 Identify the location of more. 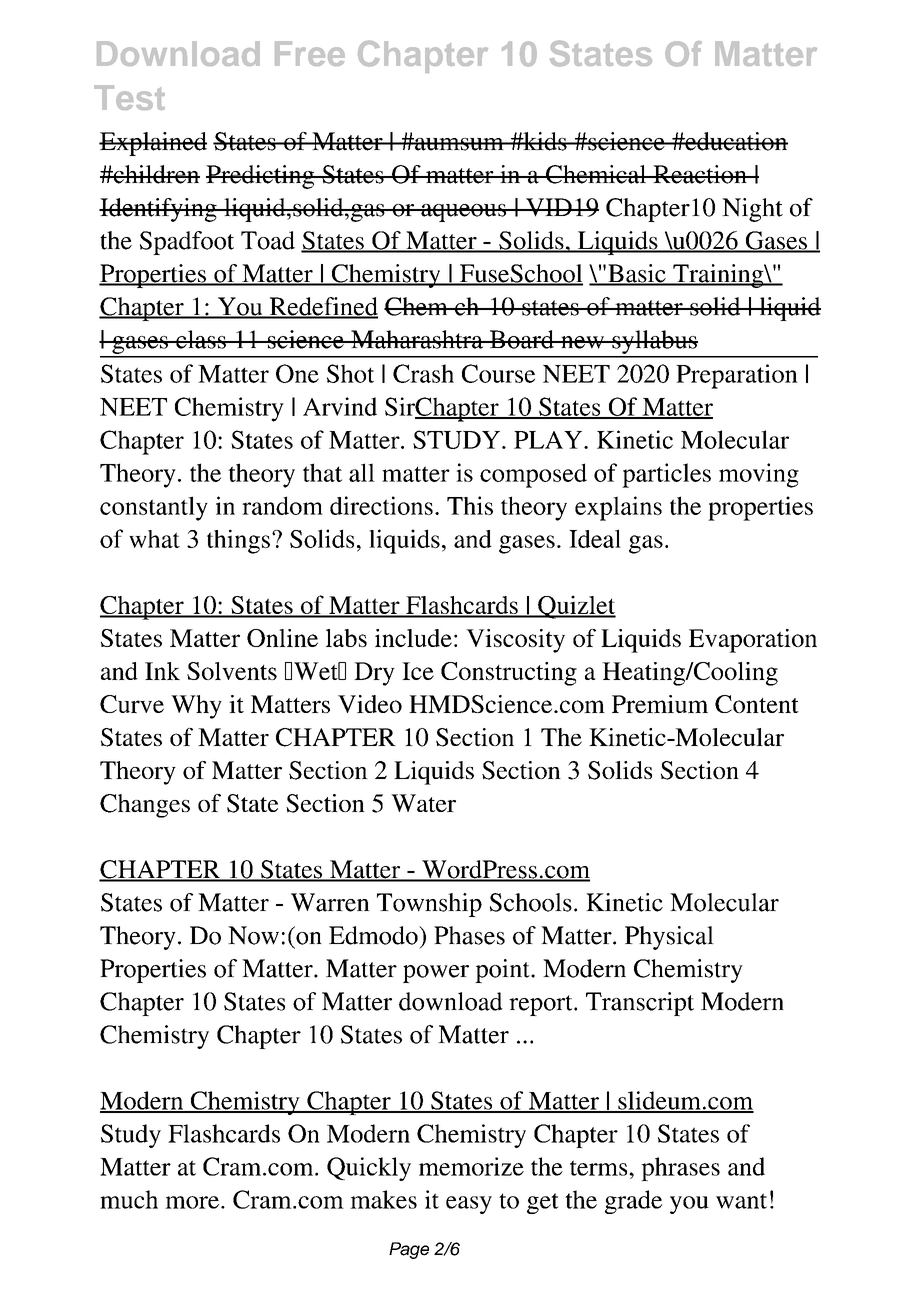
(192, 1202).
